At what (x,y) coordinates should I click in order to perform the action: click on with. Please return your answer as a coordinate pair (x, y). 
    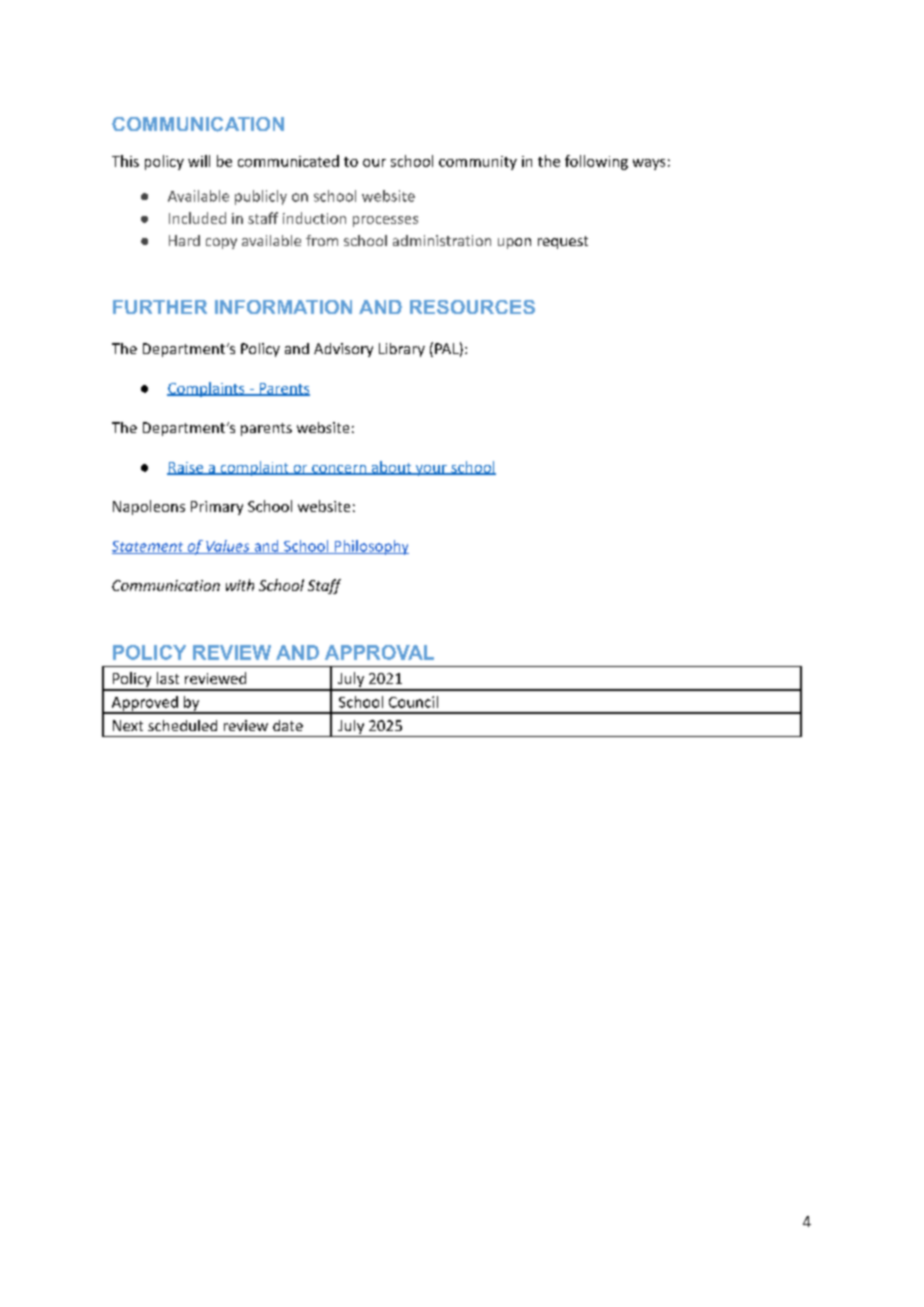
    Looking at the image, I should click on (240, 585).
